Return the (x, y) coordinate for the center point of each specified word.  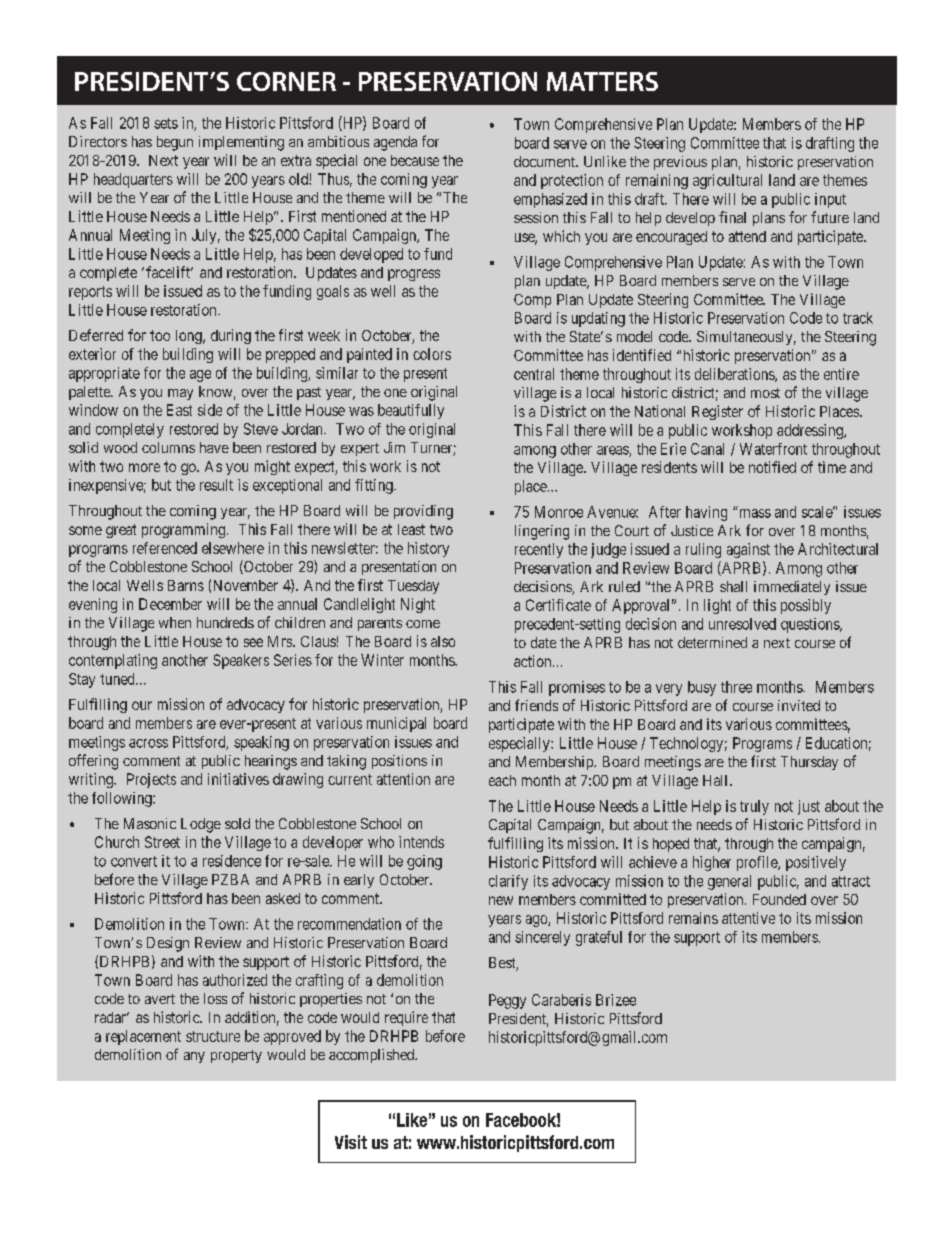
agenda (395, 143)
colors (432, 354)
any (194, 1057)
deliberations (735, 375)
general (729, 882)
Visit (351, 1142)
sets (166, 123)
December (170, 604)
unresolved (742, 624)
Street (162, 842)
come (423, 624)
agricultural (727, 181)
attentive (748, 918)
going (424, 862)
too (160, 335)
